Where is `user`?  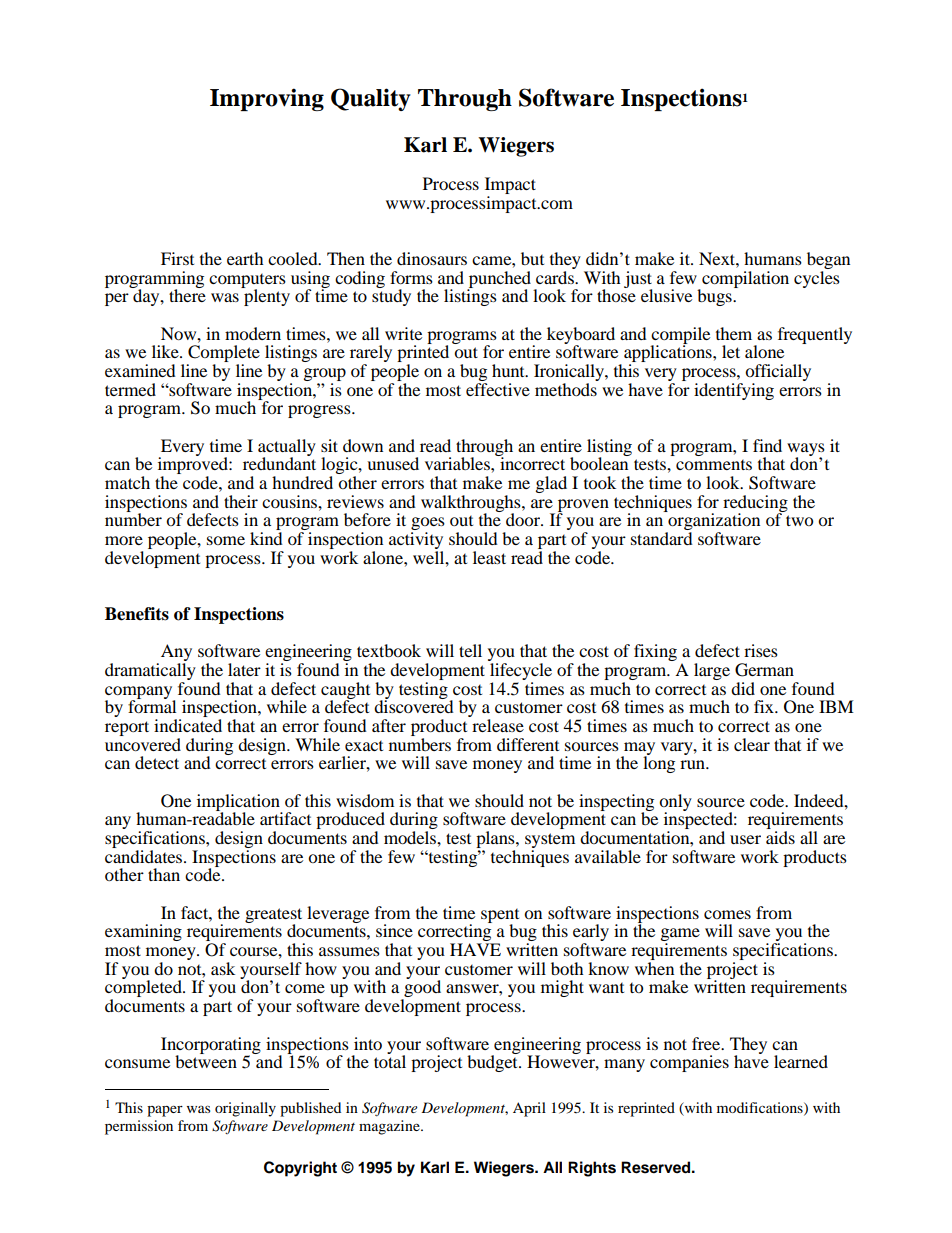
user is located at coordinates (745, 839).
